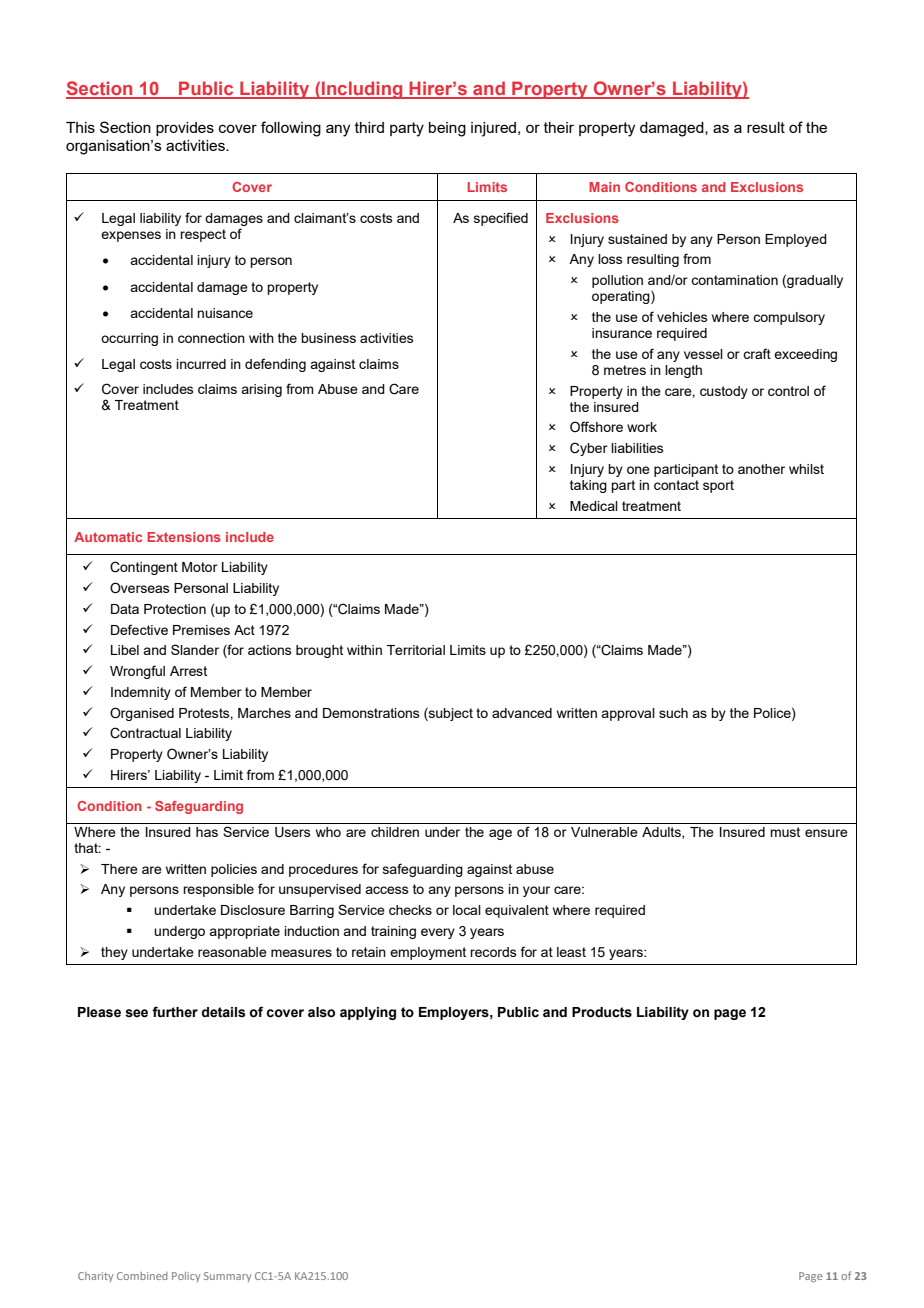 The width and height of the image is (924, 1308). Describe the element at coordinates (185, 129) in the image. I see `provides` at that location.
